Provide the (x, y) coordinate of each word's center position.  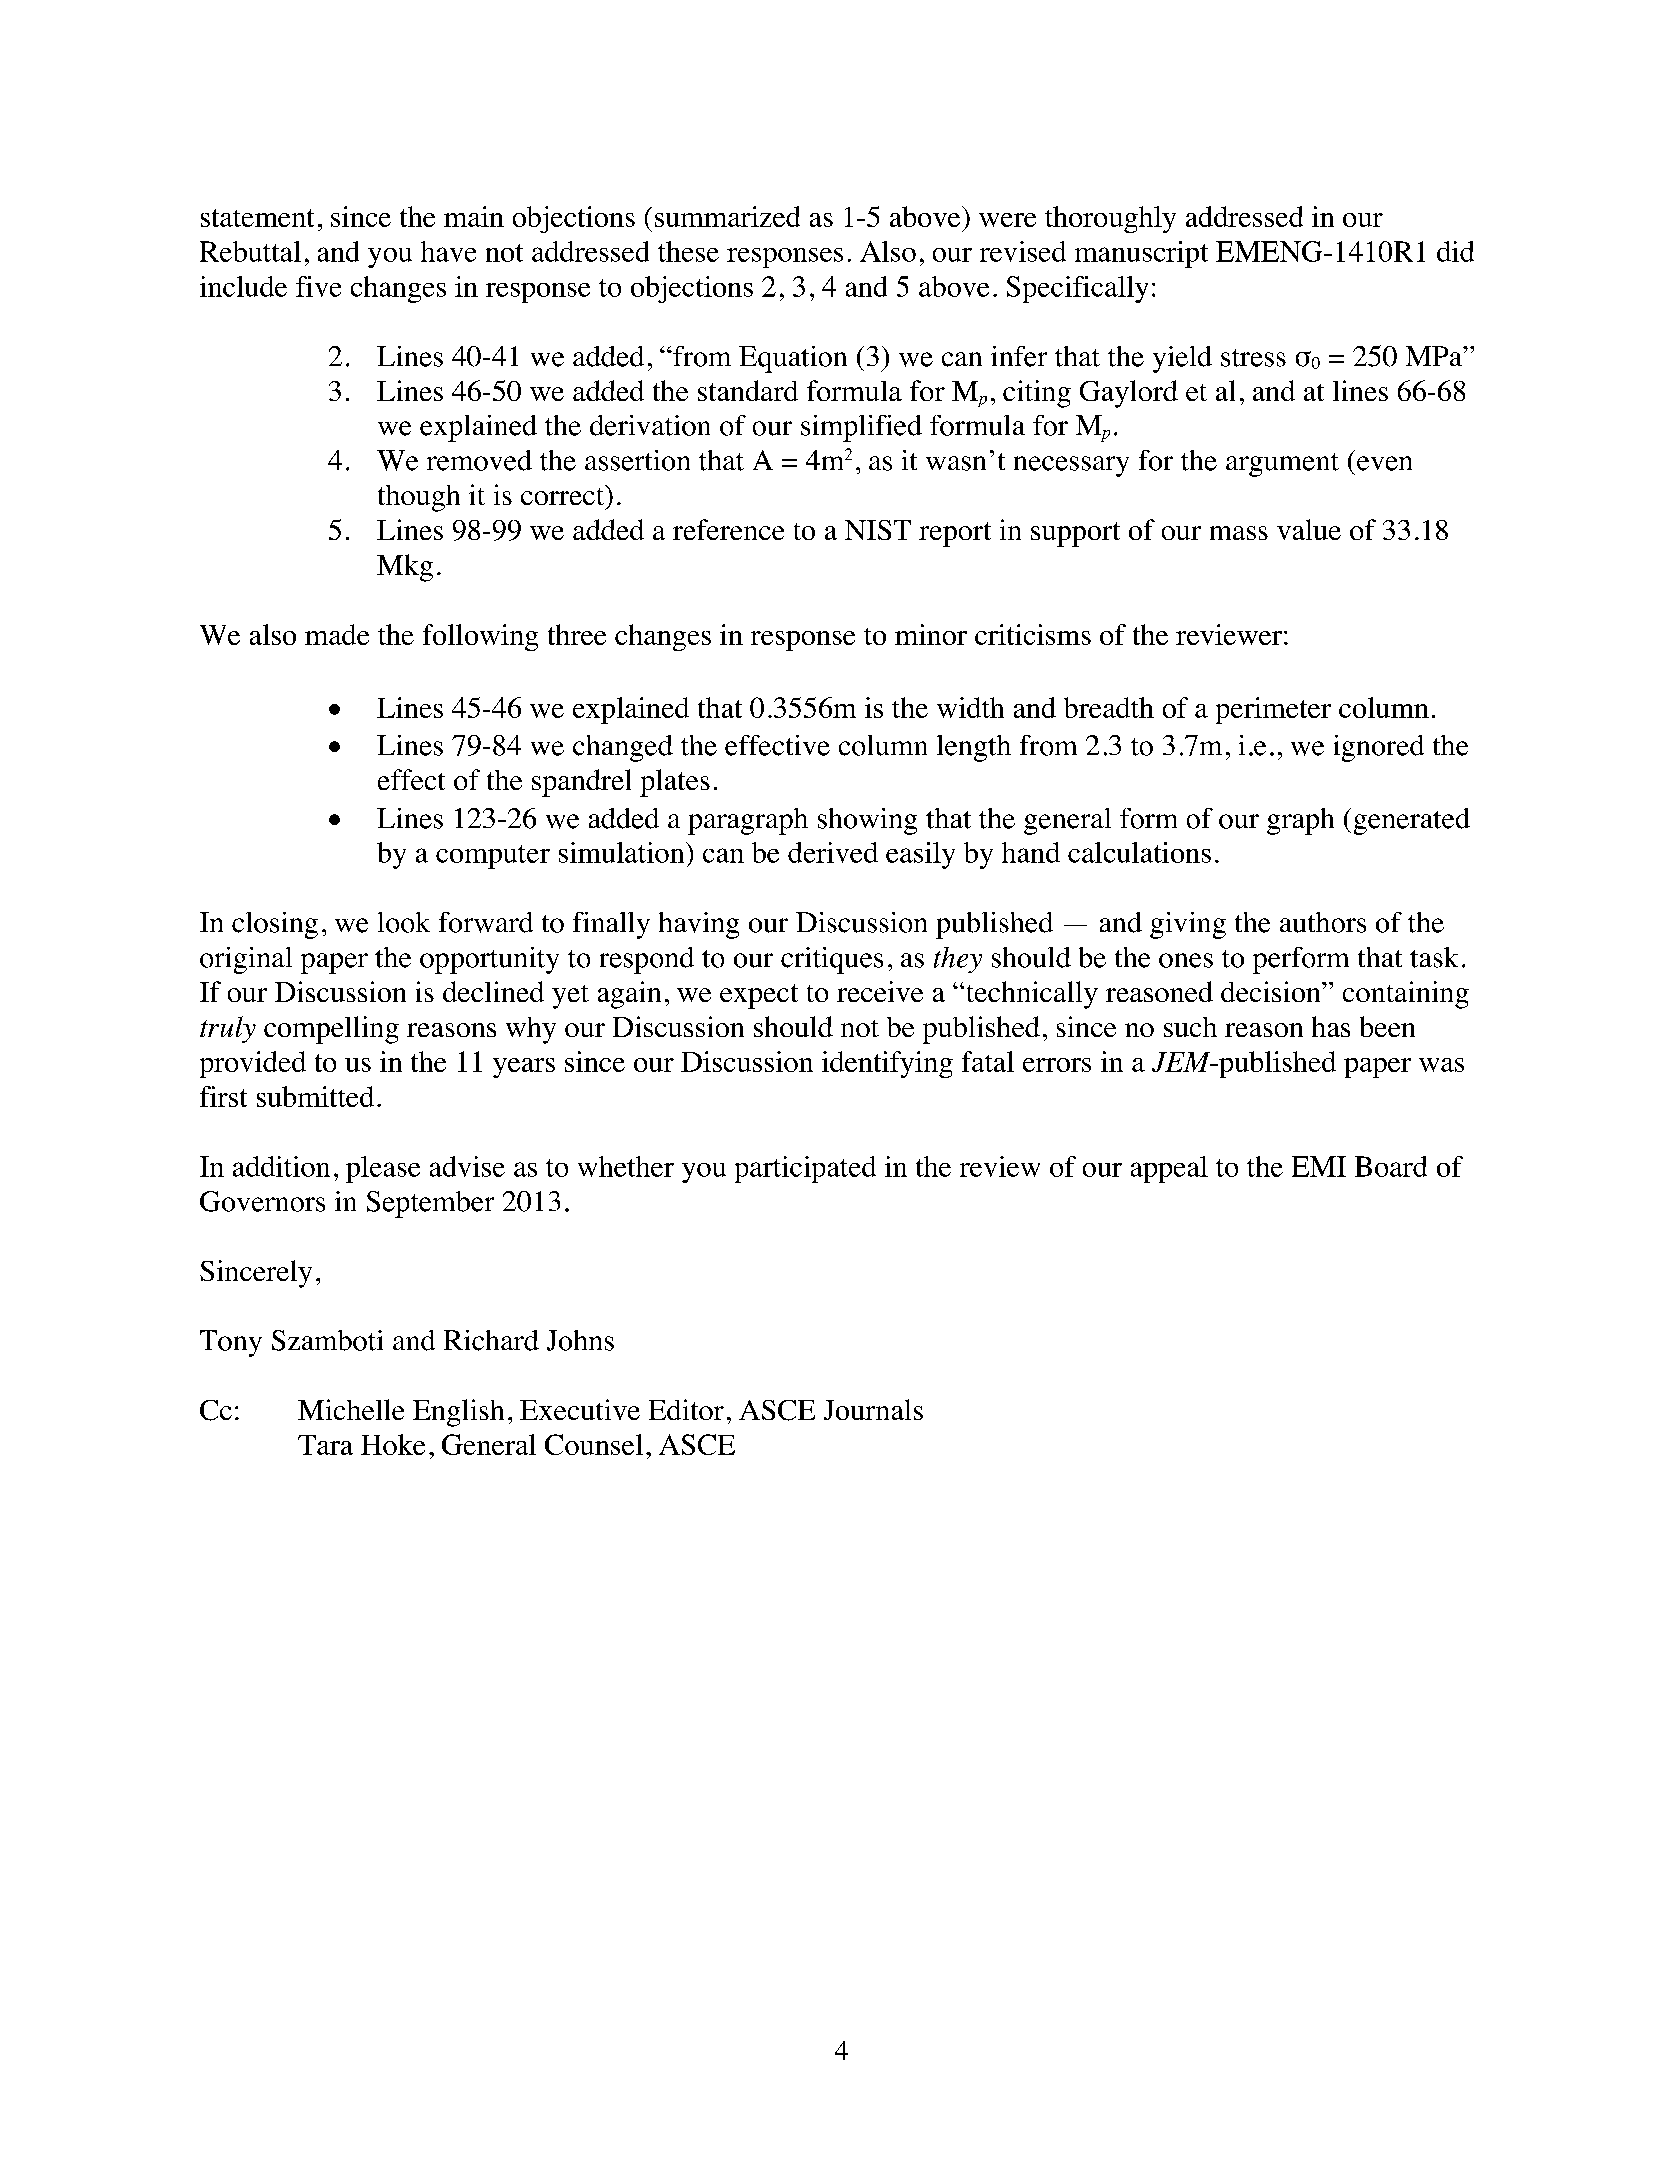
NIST (878, 530)
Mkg (405, 568)
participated (805, 1169)
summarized (727, 216)
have (448, 251)
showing (867, 821)
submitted (315, 1096)
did (1455, 251)
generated (1412, 821)
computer (493, 857)
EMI (1319, 1166)
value (1309, 529)
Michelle (351, 1409)
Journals (873, 1409)
